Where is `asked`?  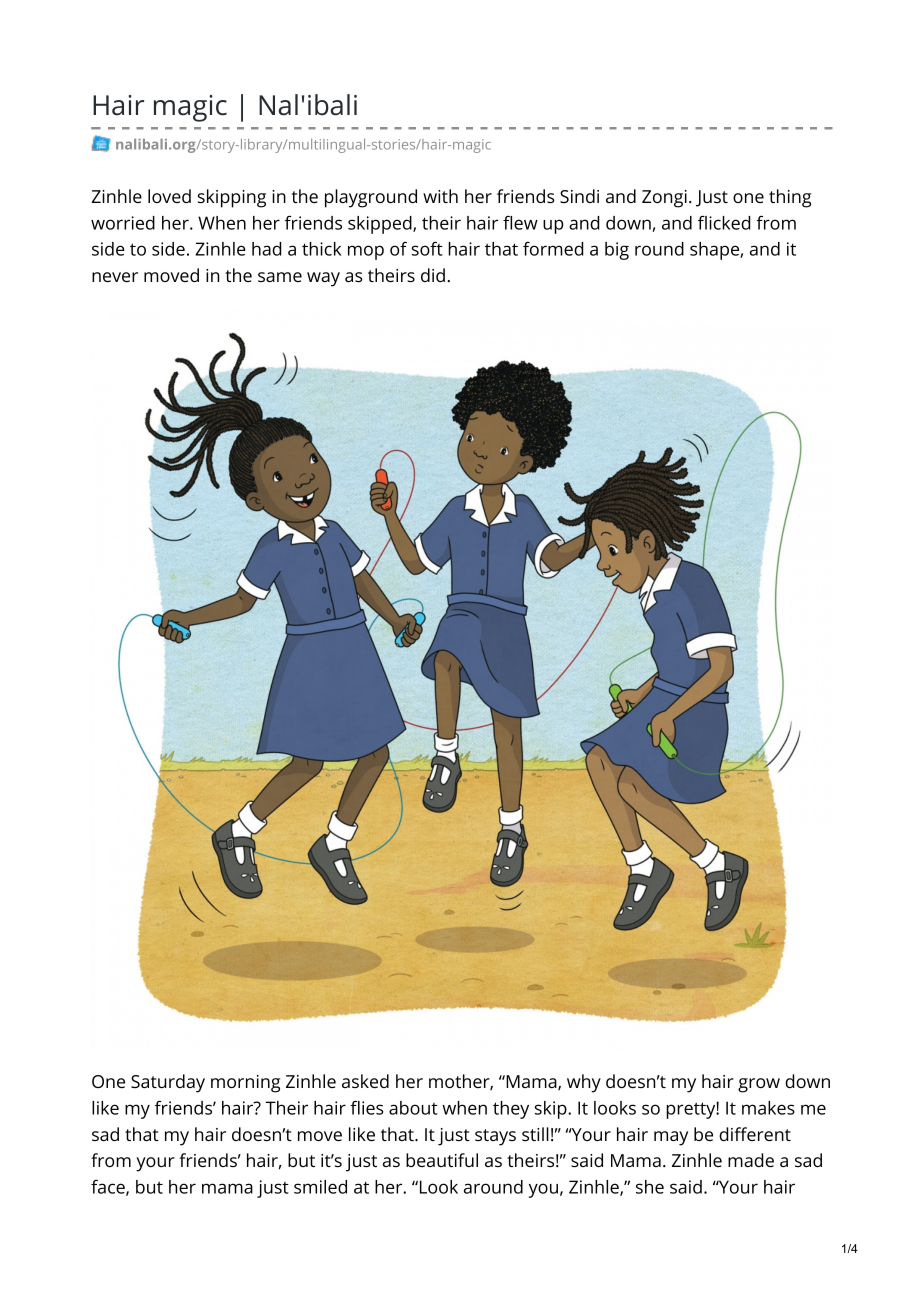 asked is located at coordinates (365, 1081).
